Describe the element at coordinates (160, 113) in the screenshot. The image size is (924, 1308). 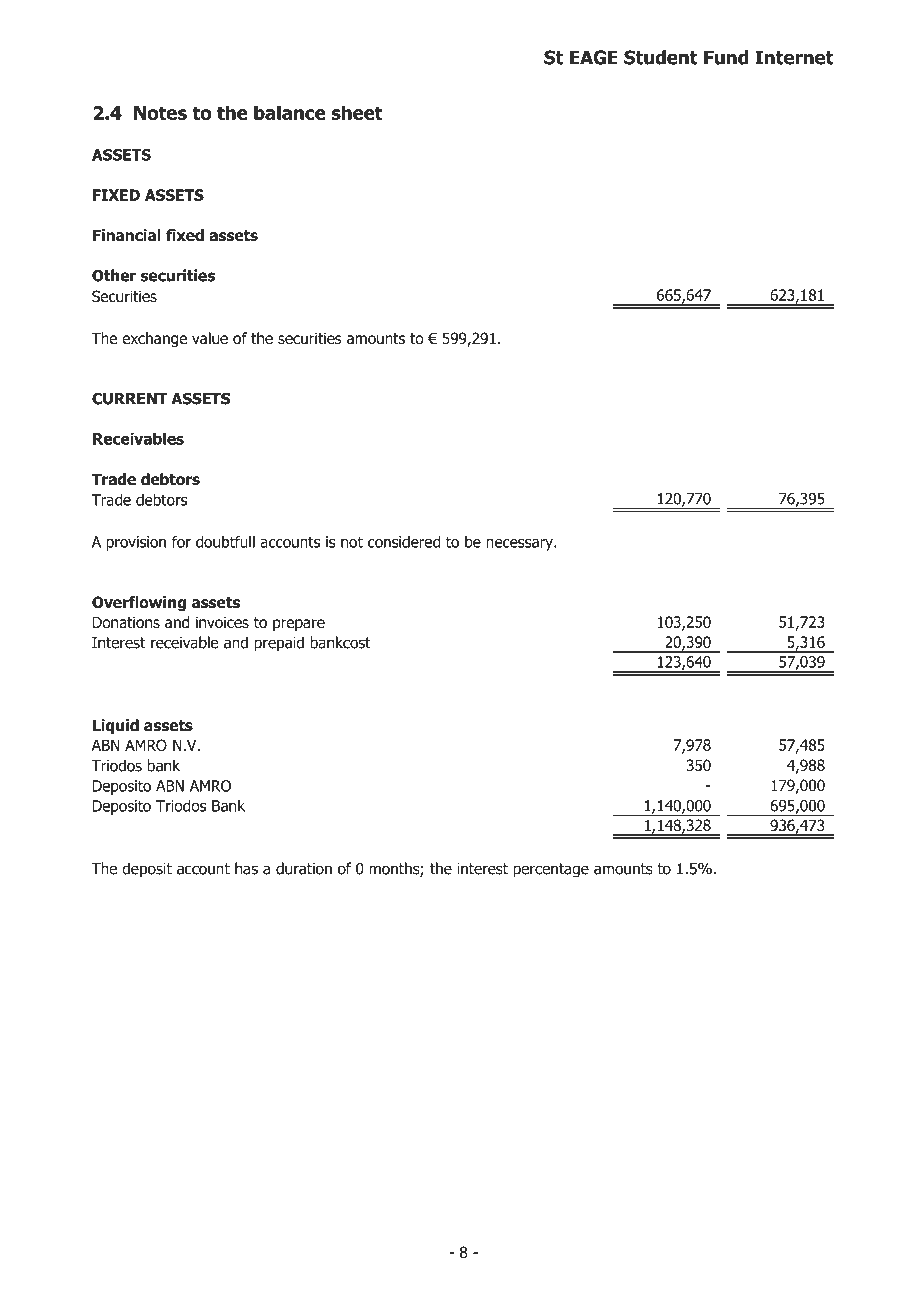
I see `Notes` at that location.
